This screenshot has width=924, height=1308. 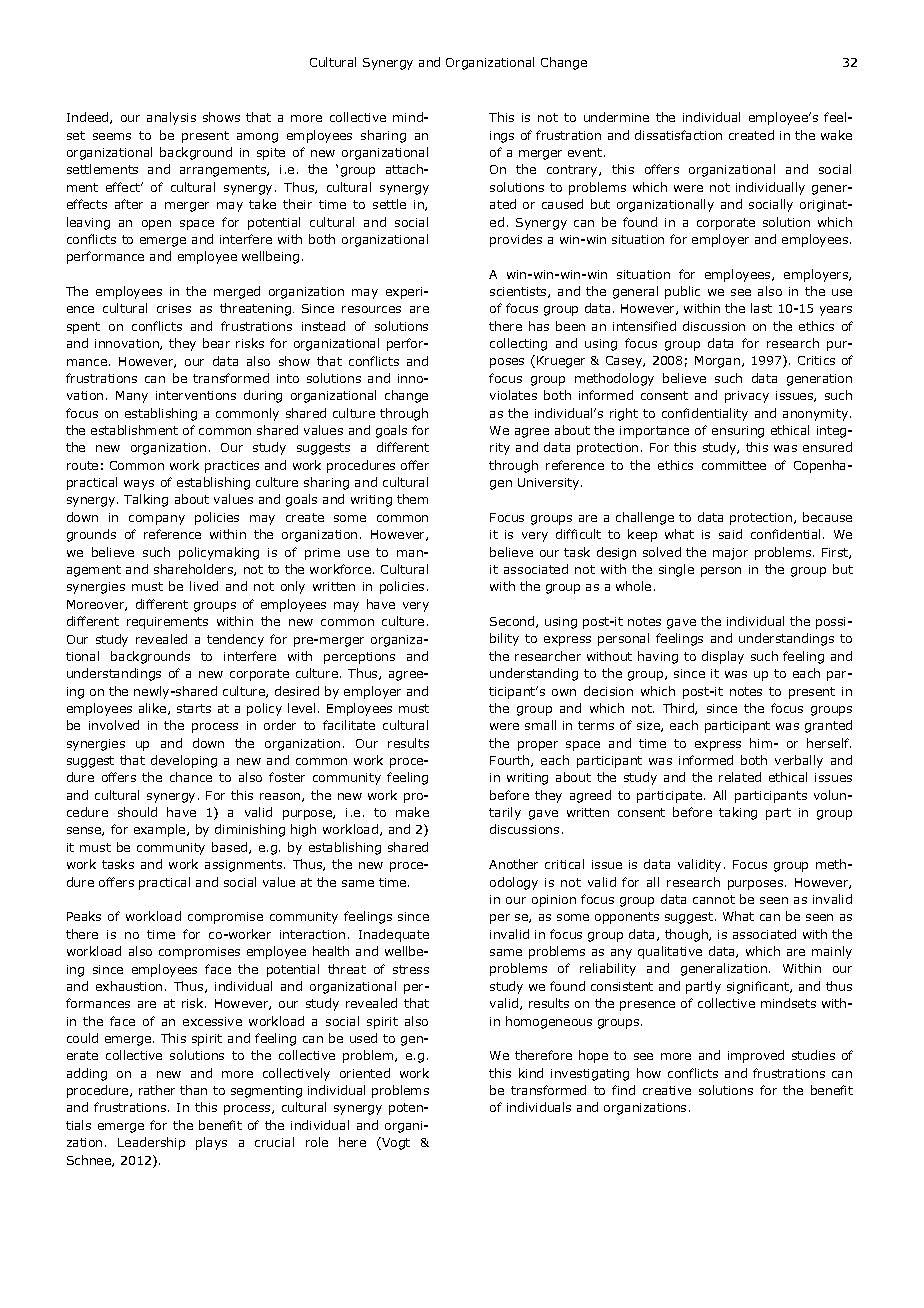 What do you see at coordinates (723, 657) in the screenshot?
I see `display` at bounding box center [723, 657].
